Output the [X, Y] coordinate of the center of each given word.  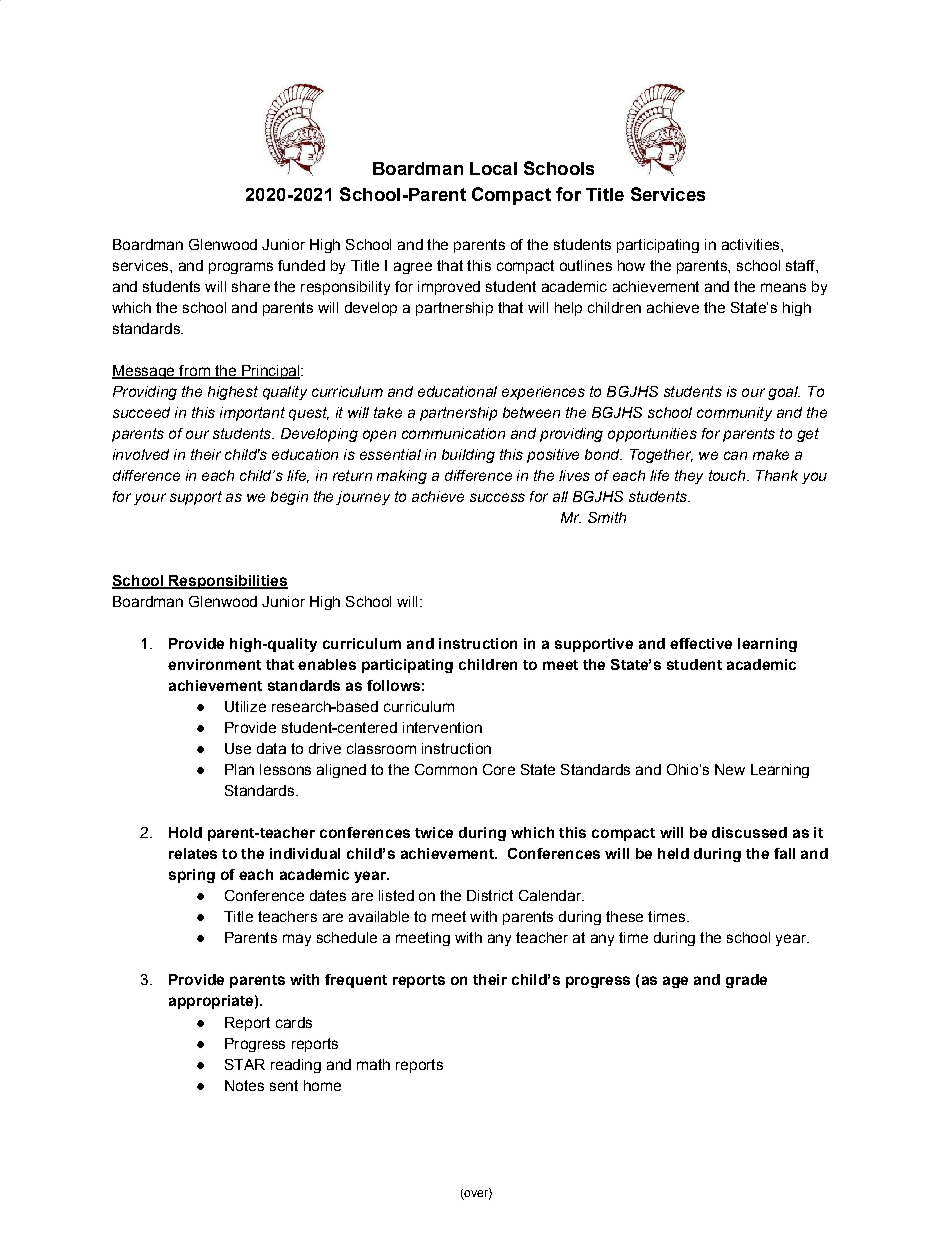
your [150, 499]
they [689, 477]
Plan [239, 769]
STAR [245, 1064]
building [468, 456]
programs [241, 268]
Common [446, 769]
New [730, 769]
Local [493, 168]
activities [752, 244]
